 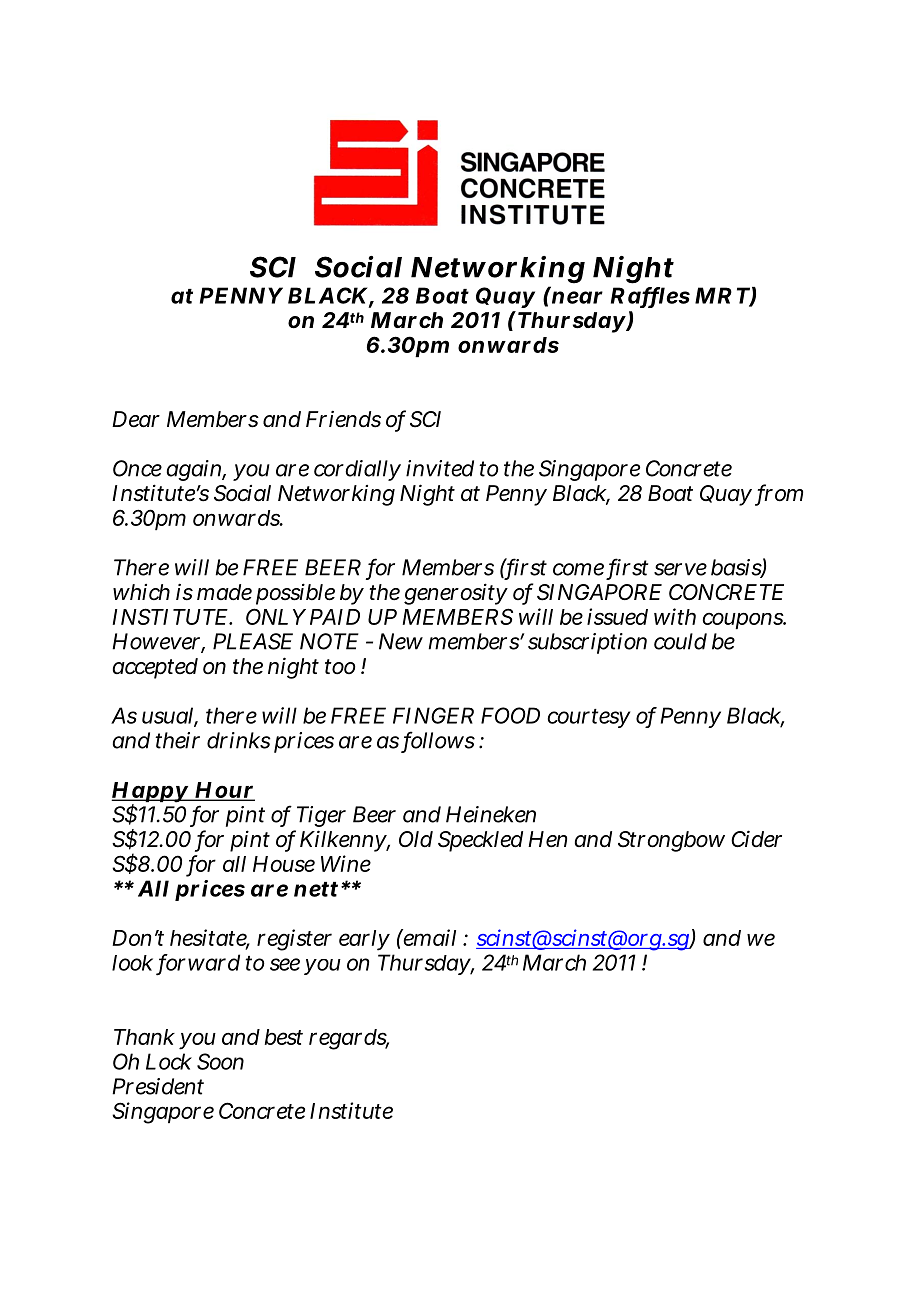 I want to click on near, so click(x=577, y=297).
